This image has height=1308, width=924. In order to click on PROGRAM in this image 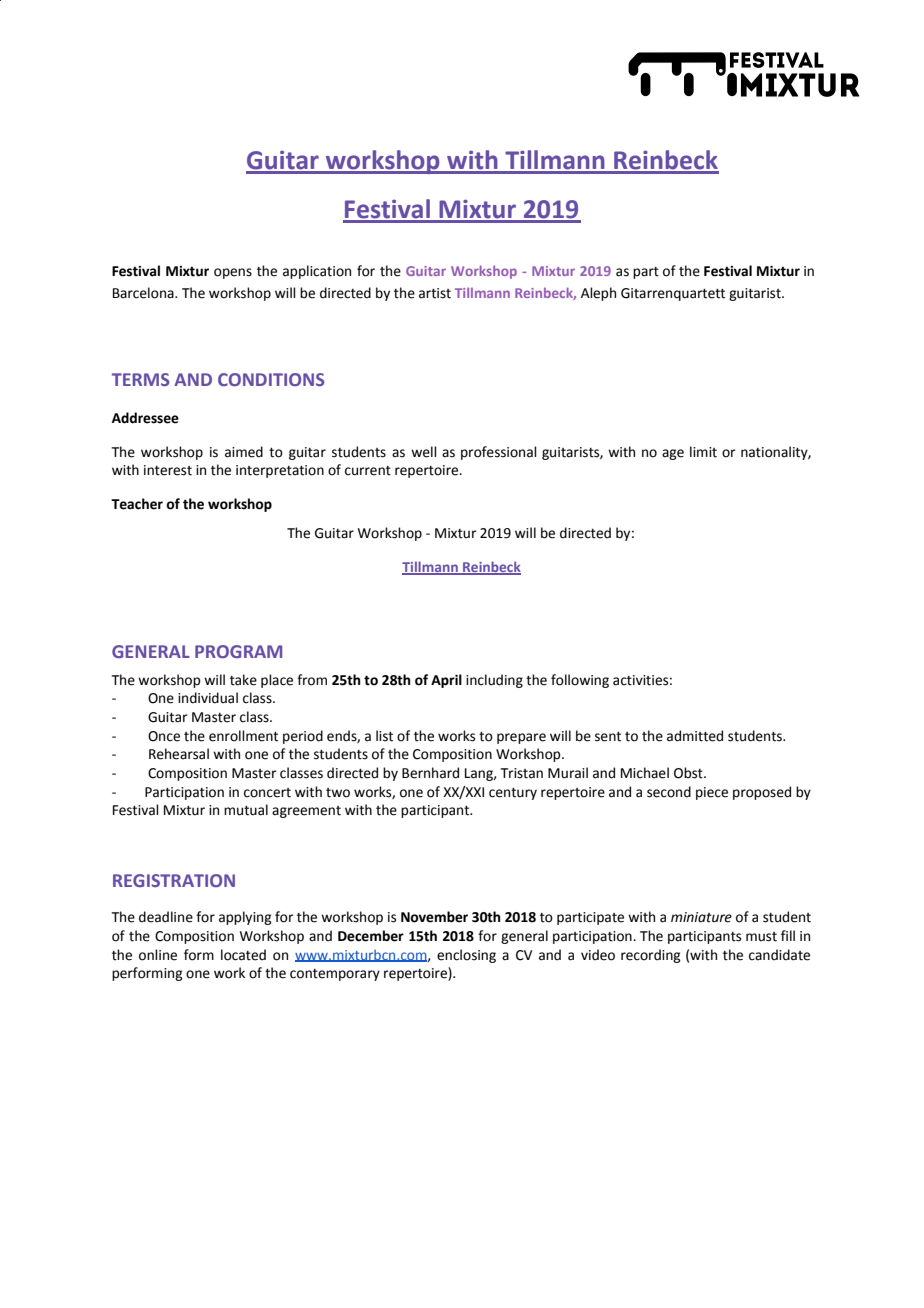, I will do `click(238, 651)`.
